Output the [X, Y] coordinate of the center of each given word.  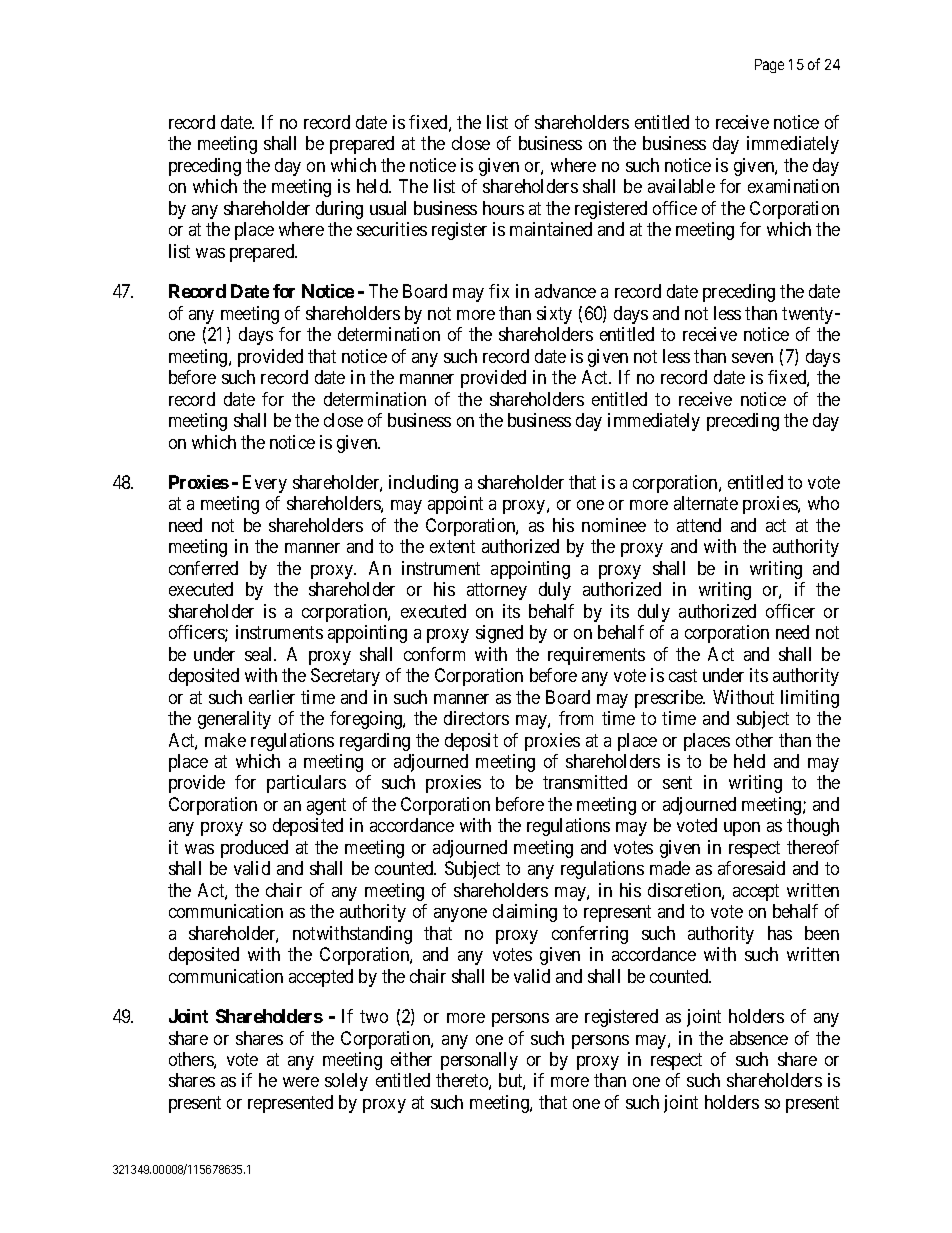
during [339, 210]
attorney [497, 591]
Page [769, 66]
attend [699, 525]
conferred [203, 568]
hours [503, 208]
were [301, 1082]
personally [479, 1061]
